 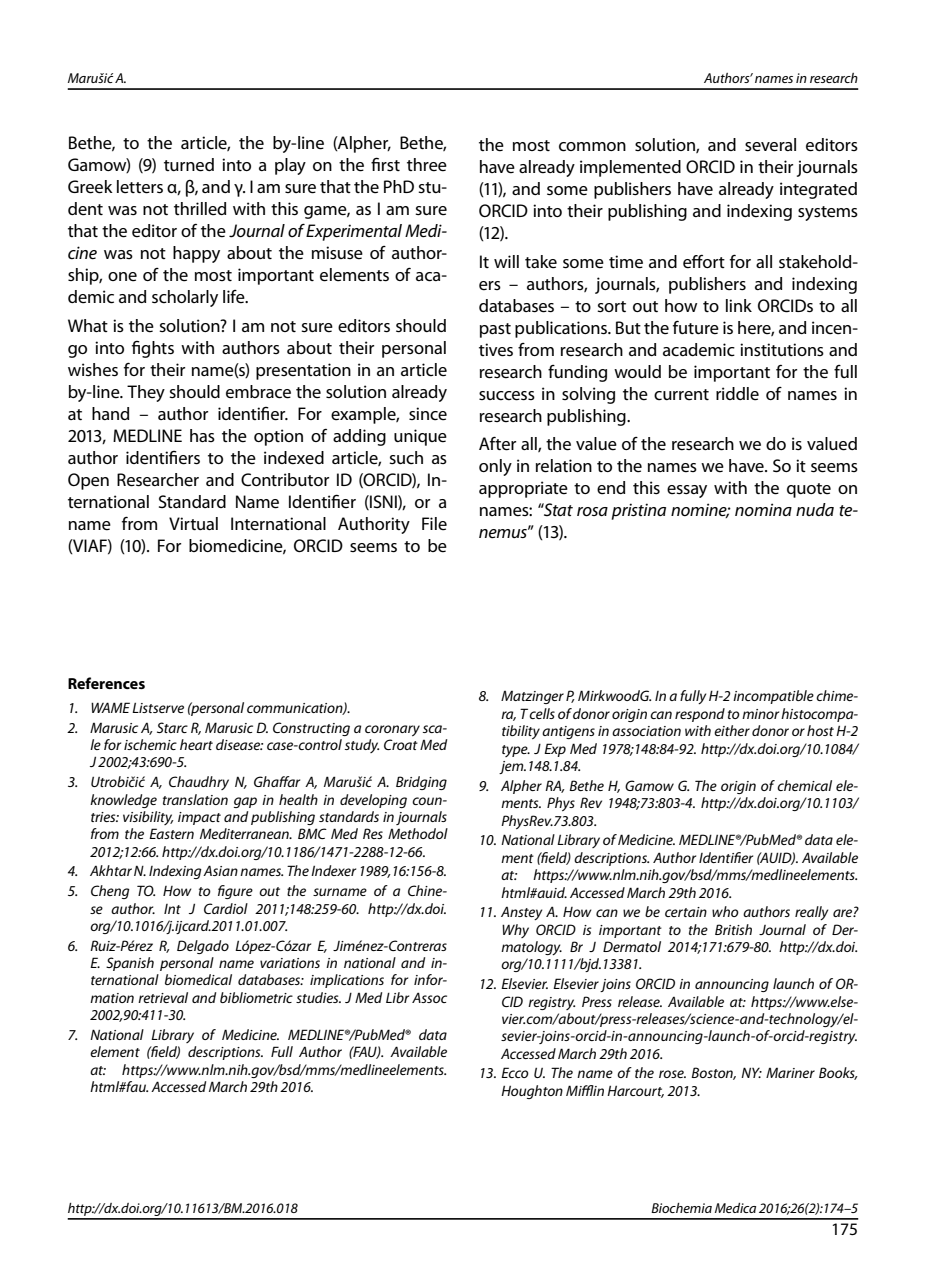 I want to click on several, so click(x=770, y=145).
